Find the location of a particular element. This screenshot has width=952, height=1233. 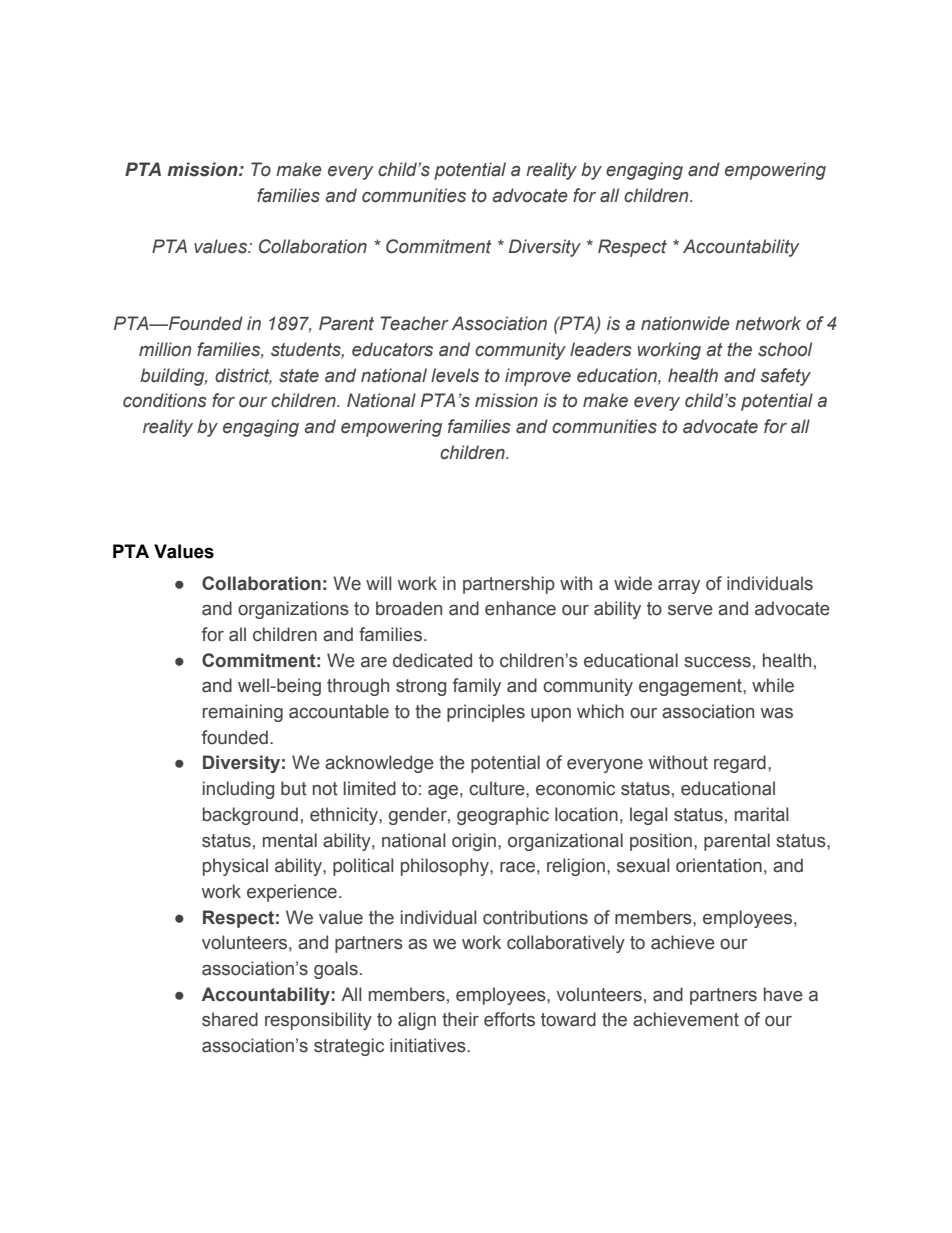

enhance is located at coordinates (520, 608).
